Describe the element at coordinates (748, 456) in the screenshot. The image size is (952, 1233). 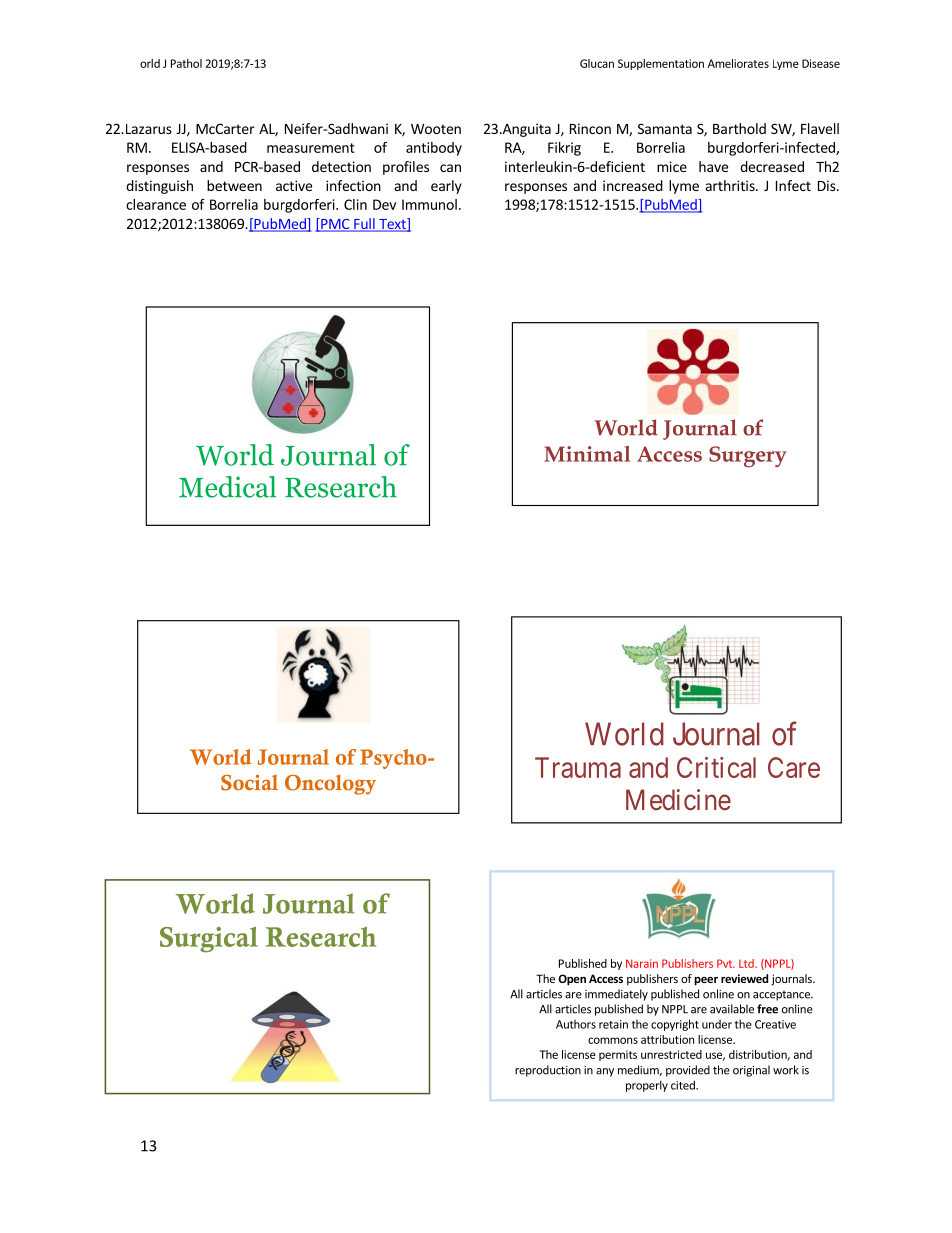
I see `Surgery` at that location.
